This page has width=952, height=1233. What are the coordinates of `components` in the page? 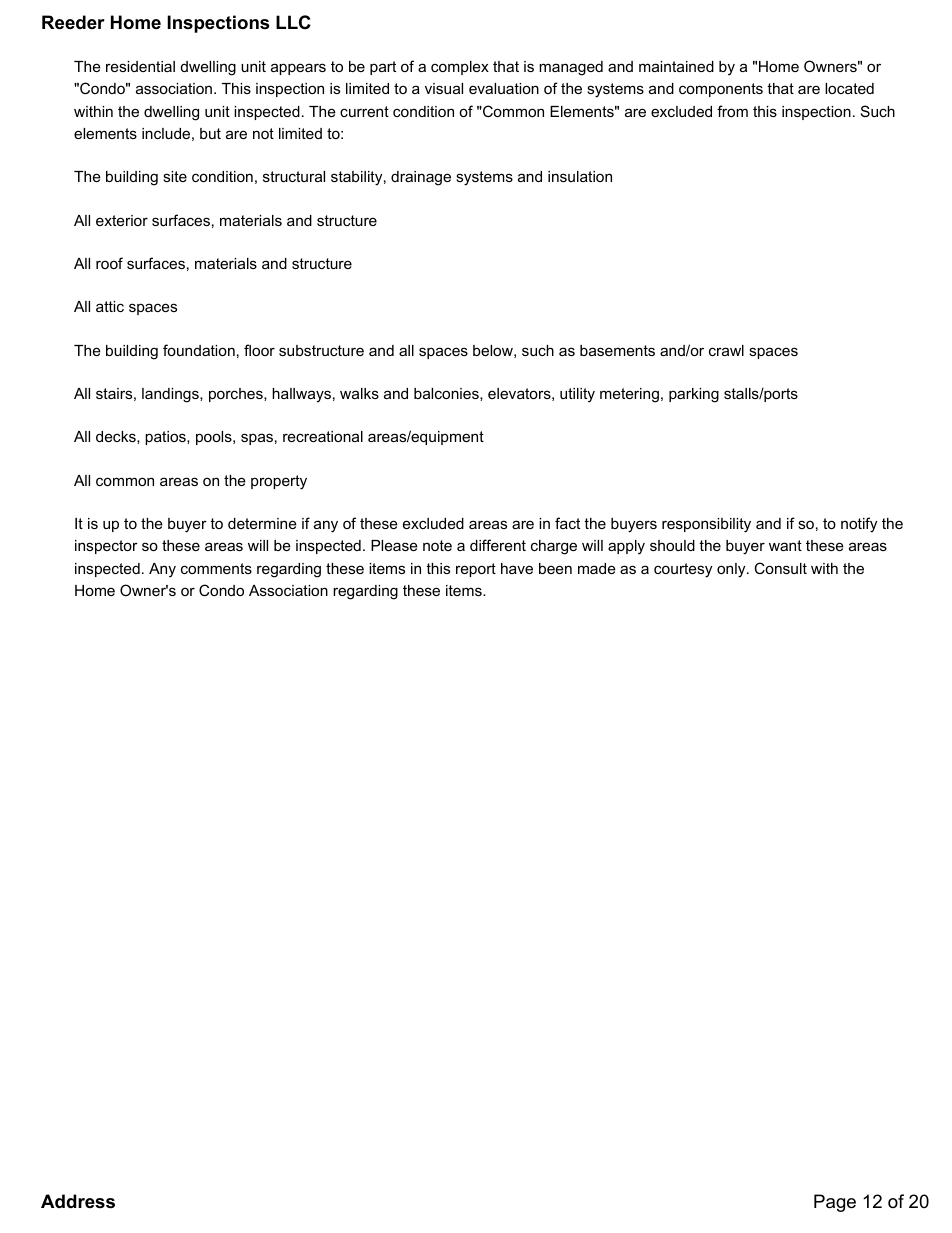 It's located at (721, 90).
